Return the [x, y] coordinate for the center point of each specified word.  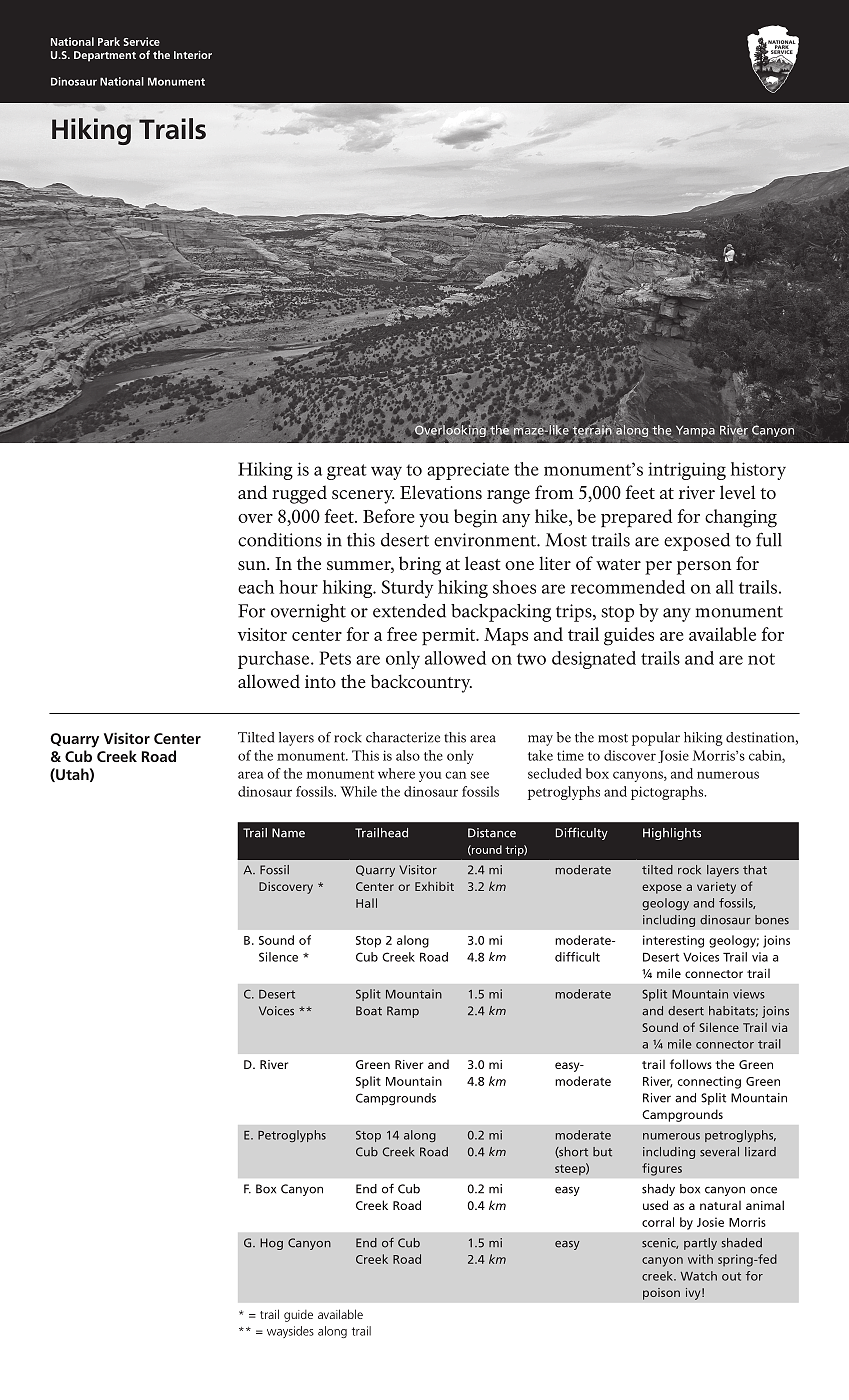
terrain [592, 430]
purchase [275, 660]
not [761, 659]
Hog [271, 1244]
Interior [193, 55]
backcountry [421, 683]
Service [141, 41]
